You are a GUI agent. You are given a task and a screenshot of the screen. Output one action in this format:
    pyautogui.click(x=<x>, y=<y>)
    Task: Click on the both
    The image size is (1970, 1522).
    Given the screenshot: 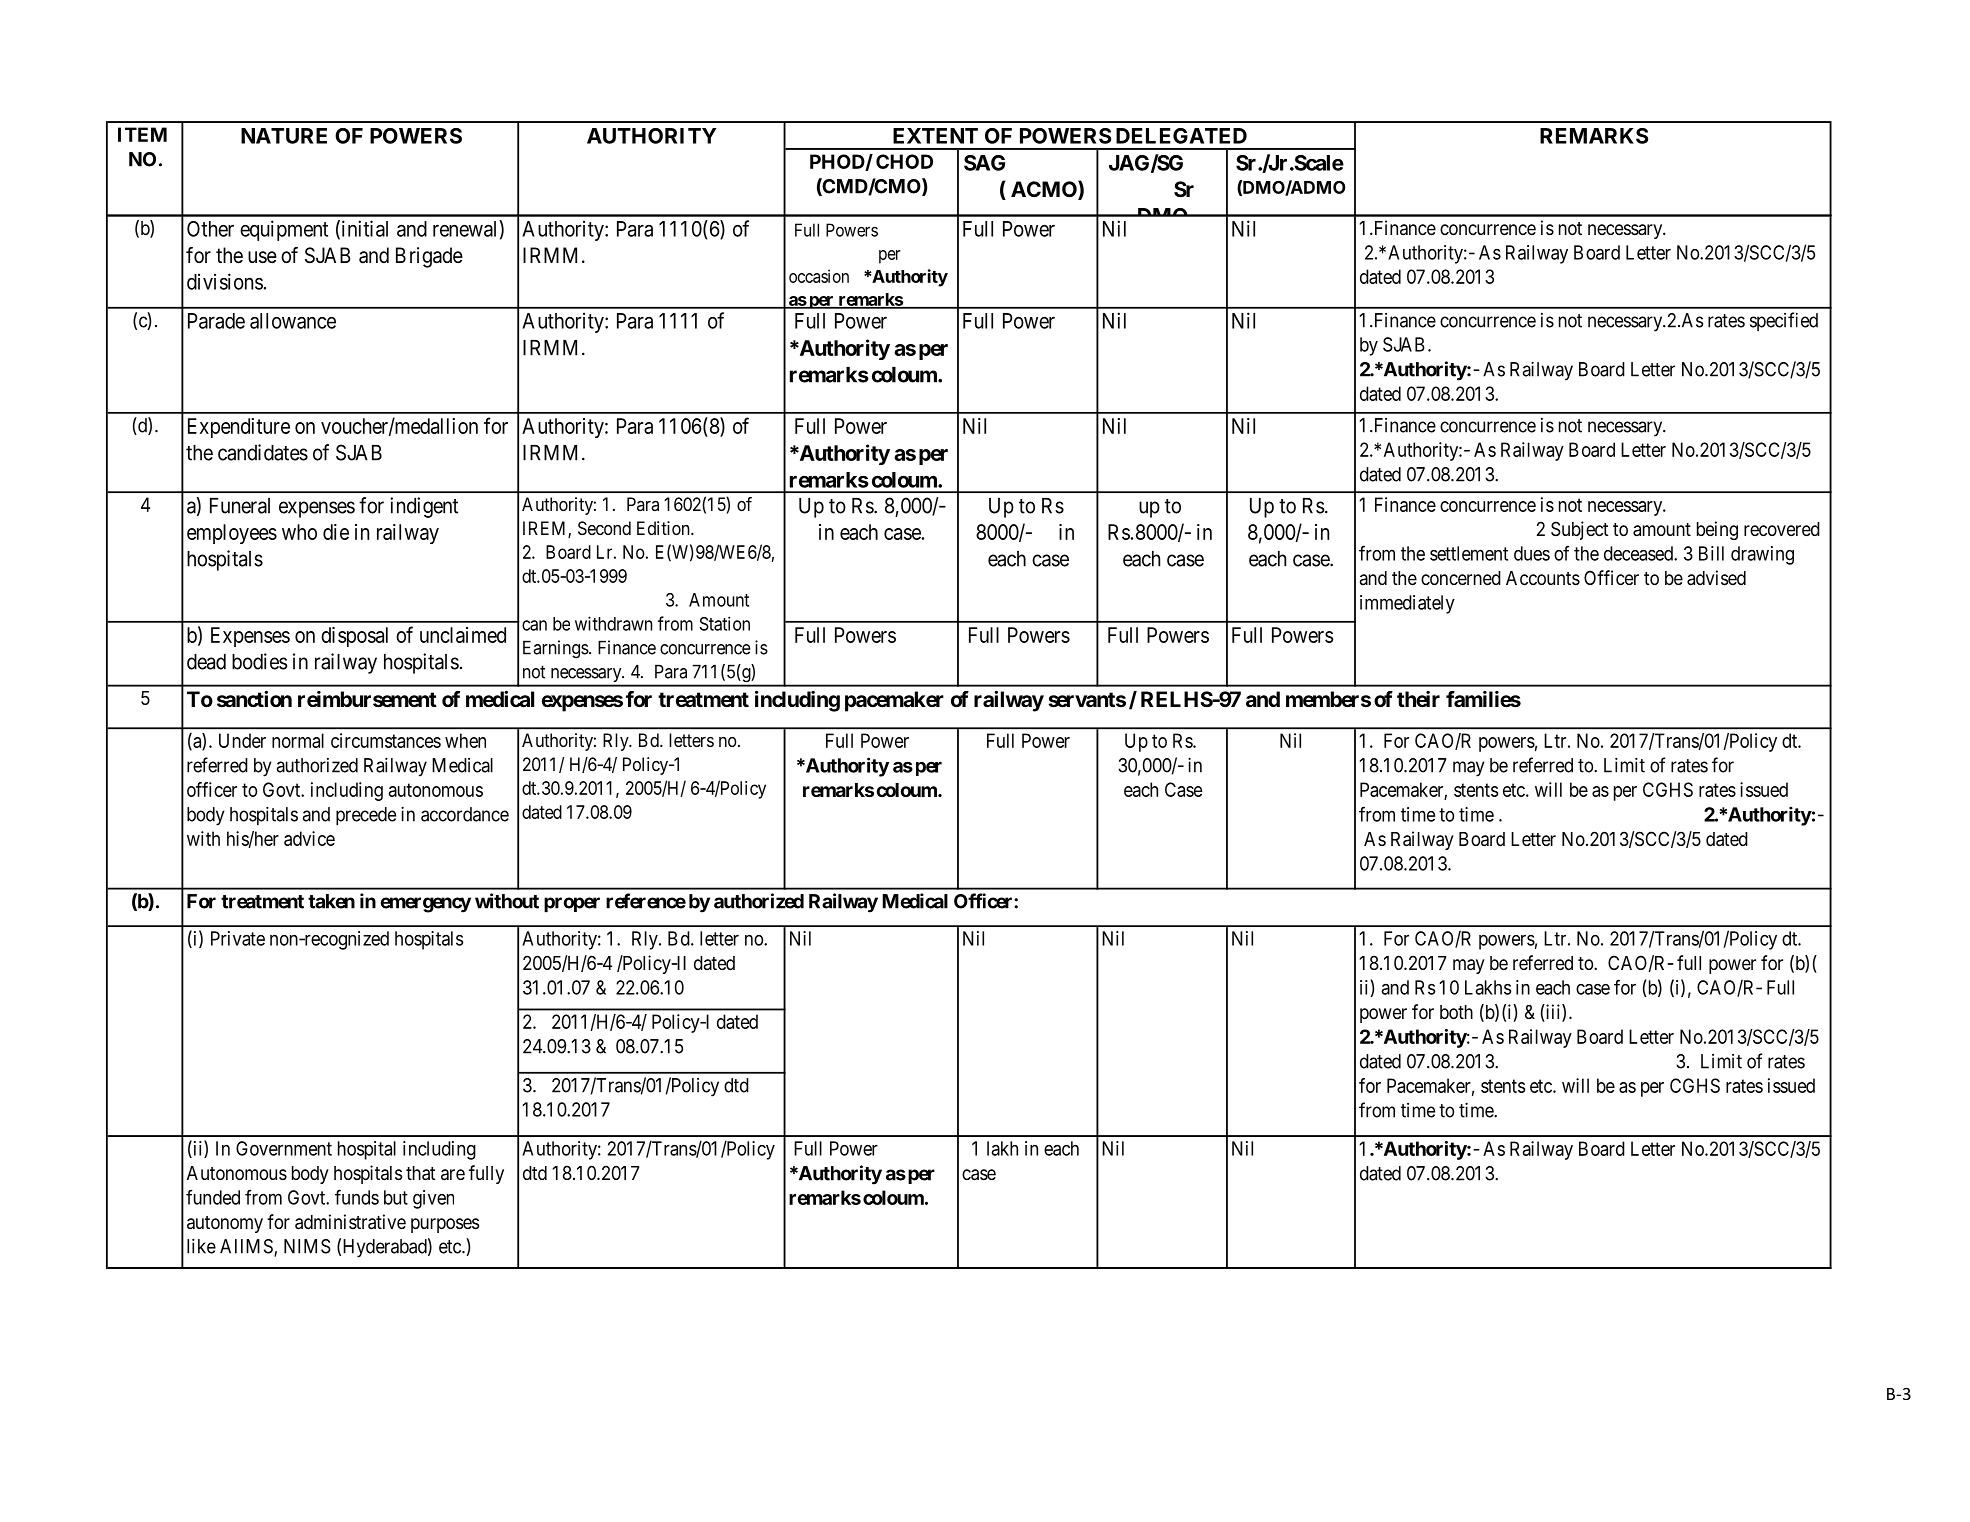 What is the action you would take?
    pyautogui.click(x=1456, y=1012)
